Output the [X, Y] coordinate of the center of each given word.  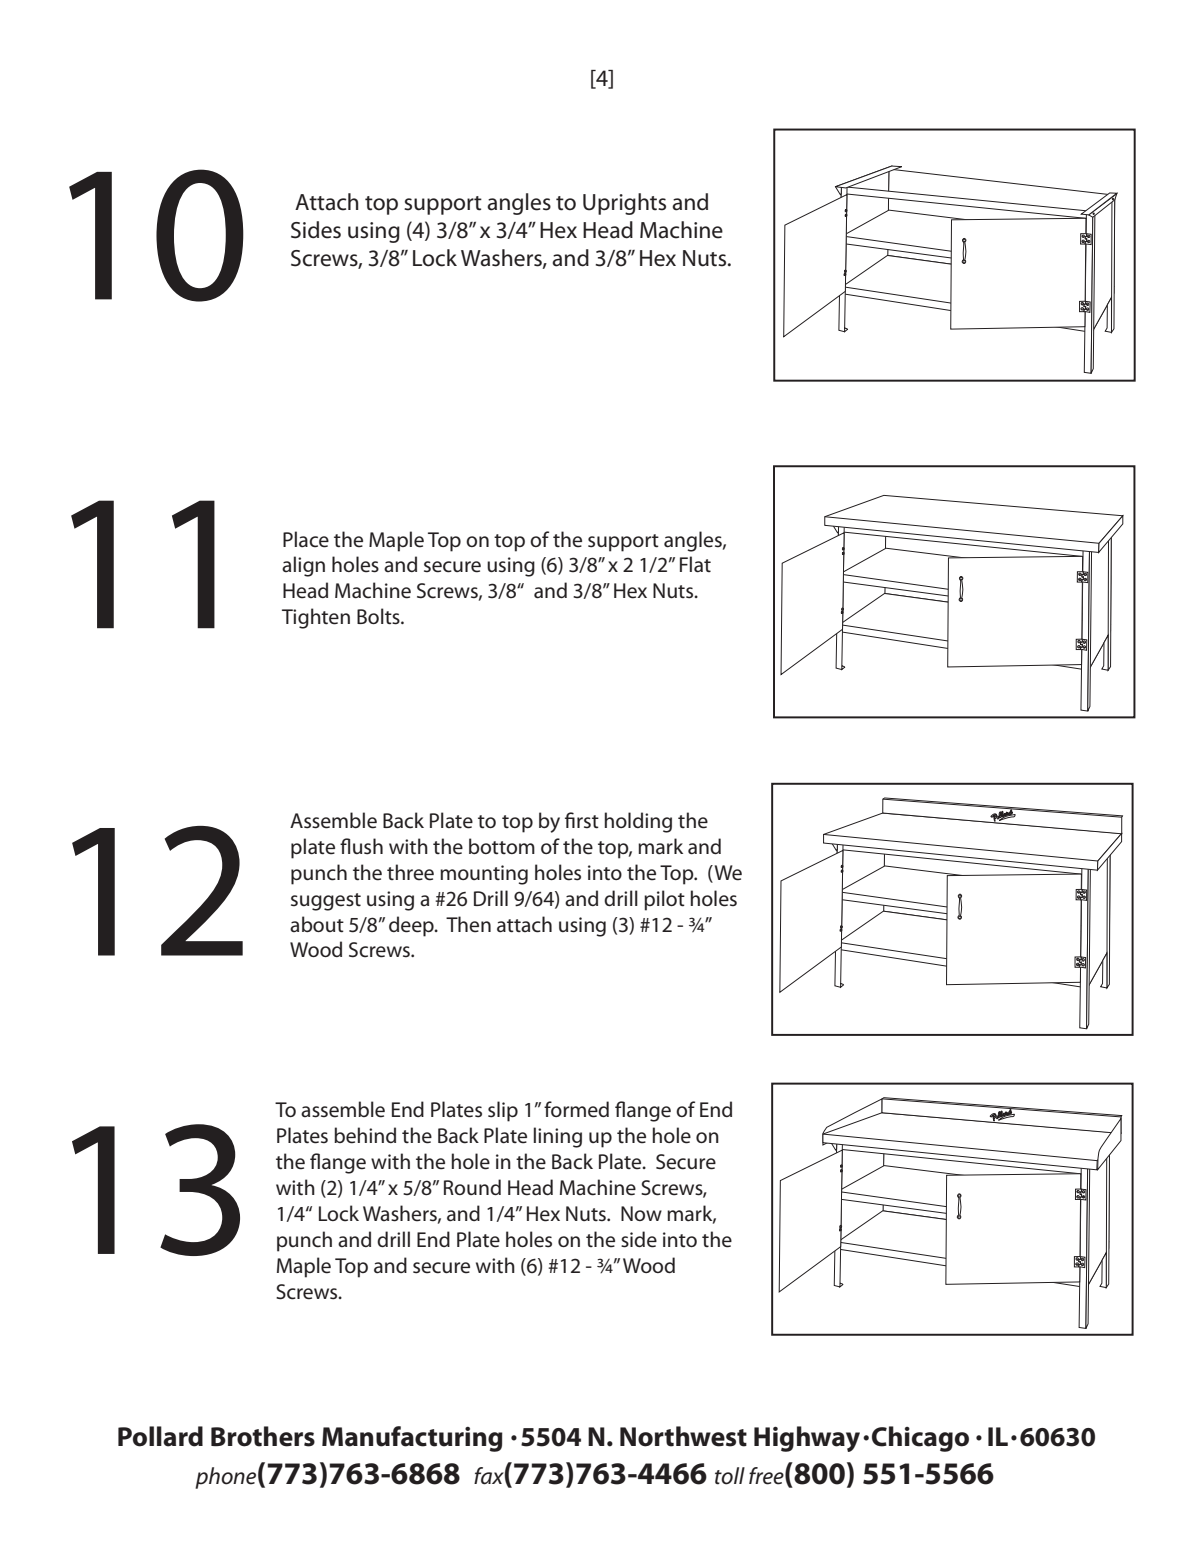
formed [576, 1109]
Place [306, 539]
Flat [695, 564]
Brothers [263, 1436]
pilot [664, 900]
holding [638, 822]
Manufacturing [412, 1439]
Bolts [379, 616]
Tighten [316, 618]
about [317, 924]
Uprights [624, 204]
